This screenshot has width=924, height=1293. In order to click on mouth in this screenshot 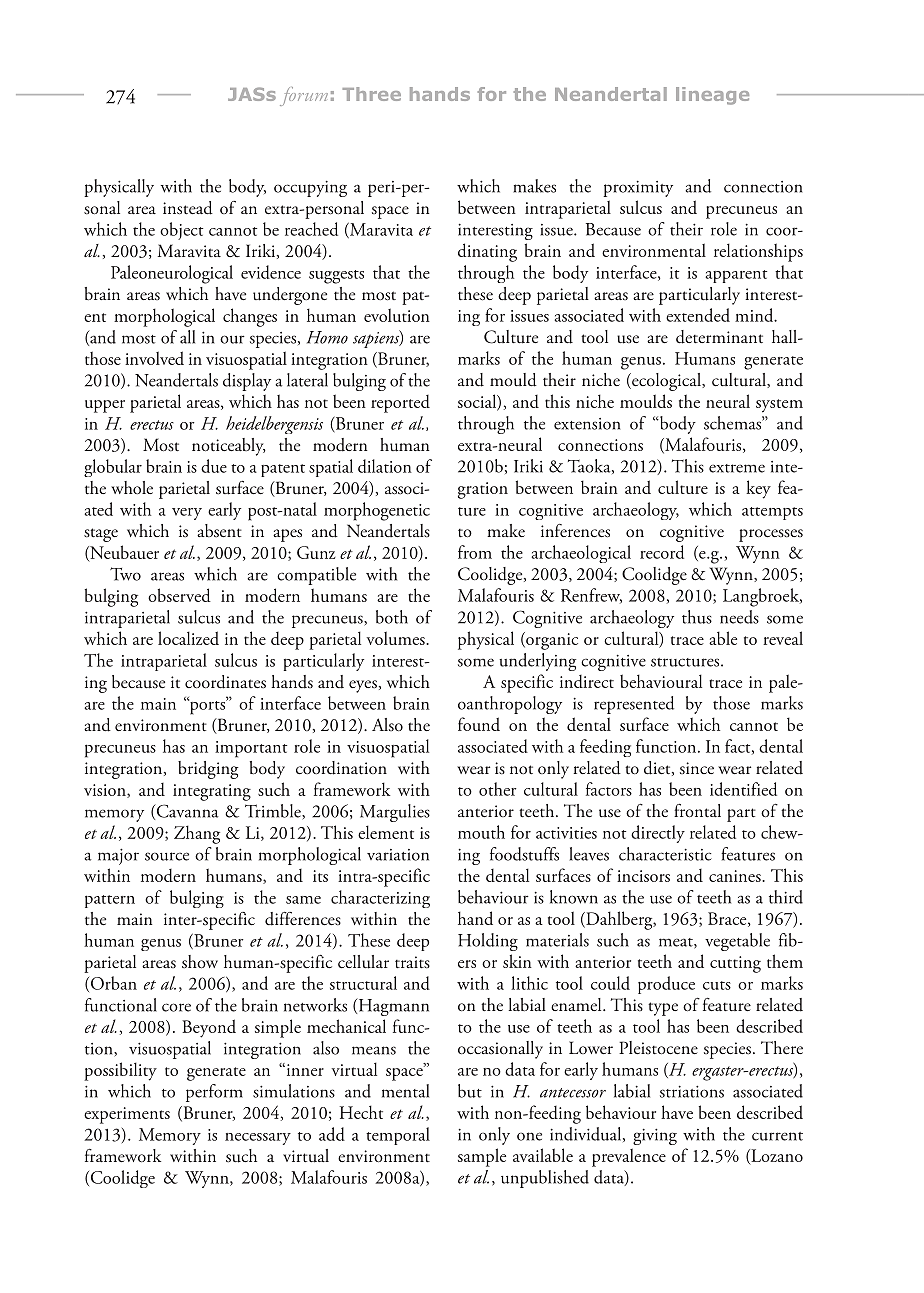, I will do `click(481, 832)`.
